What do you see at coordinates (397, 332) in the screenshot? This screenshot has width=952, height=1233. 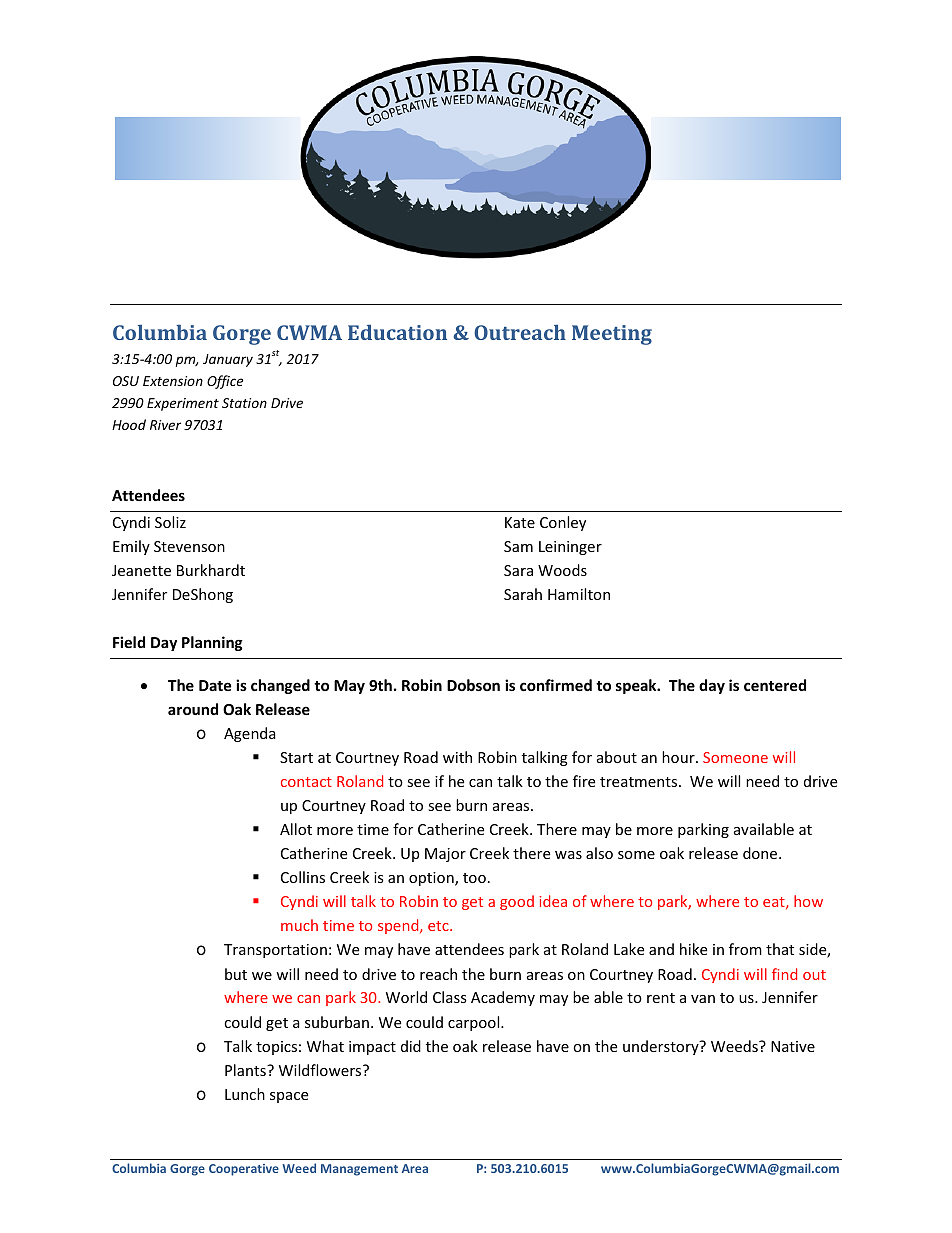 I see `Education` at bounding box center [397, 332].
